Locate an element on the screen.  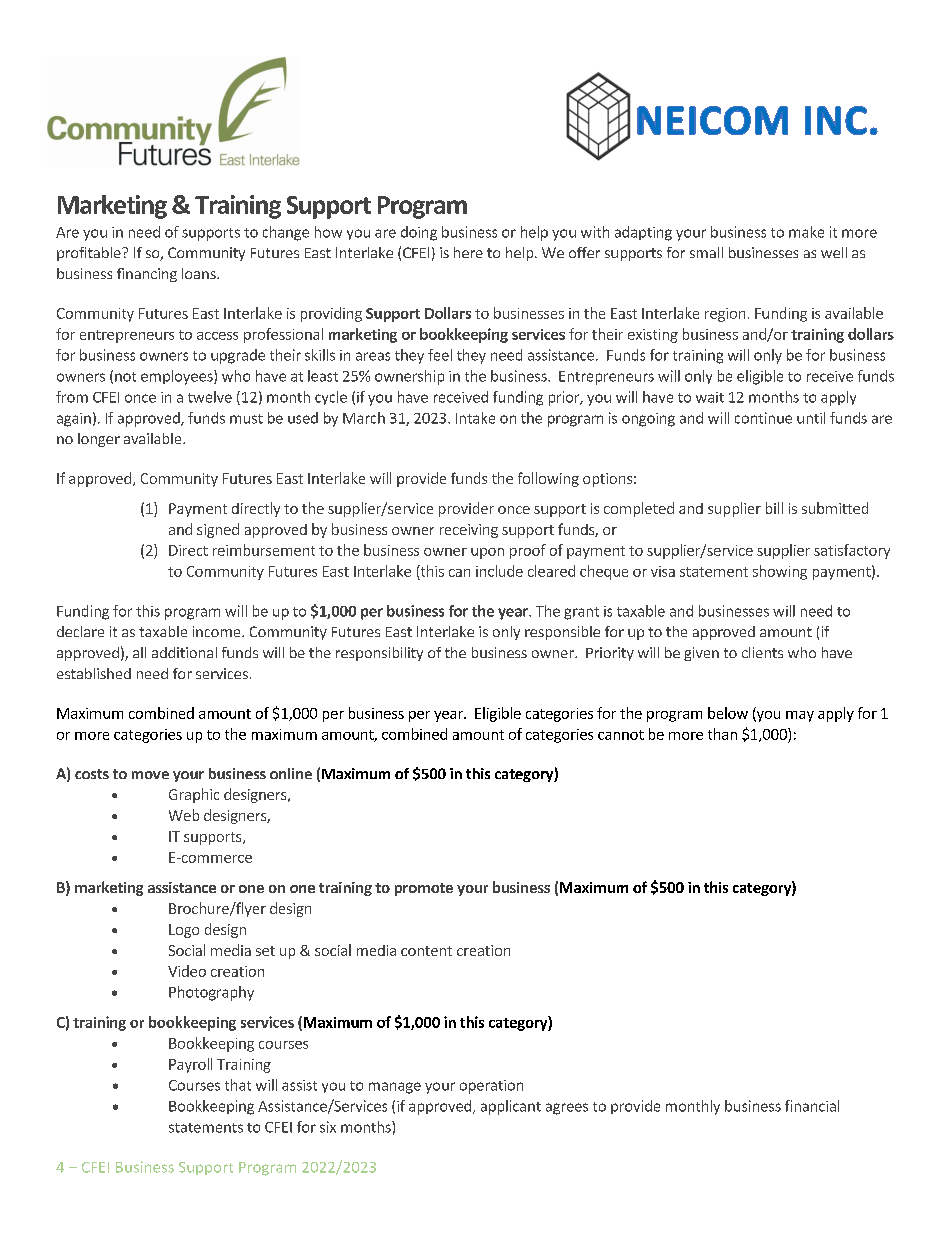
bill is located at coordinates (774, 508).
